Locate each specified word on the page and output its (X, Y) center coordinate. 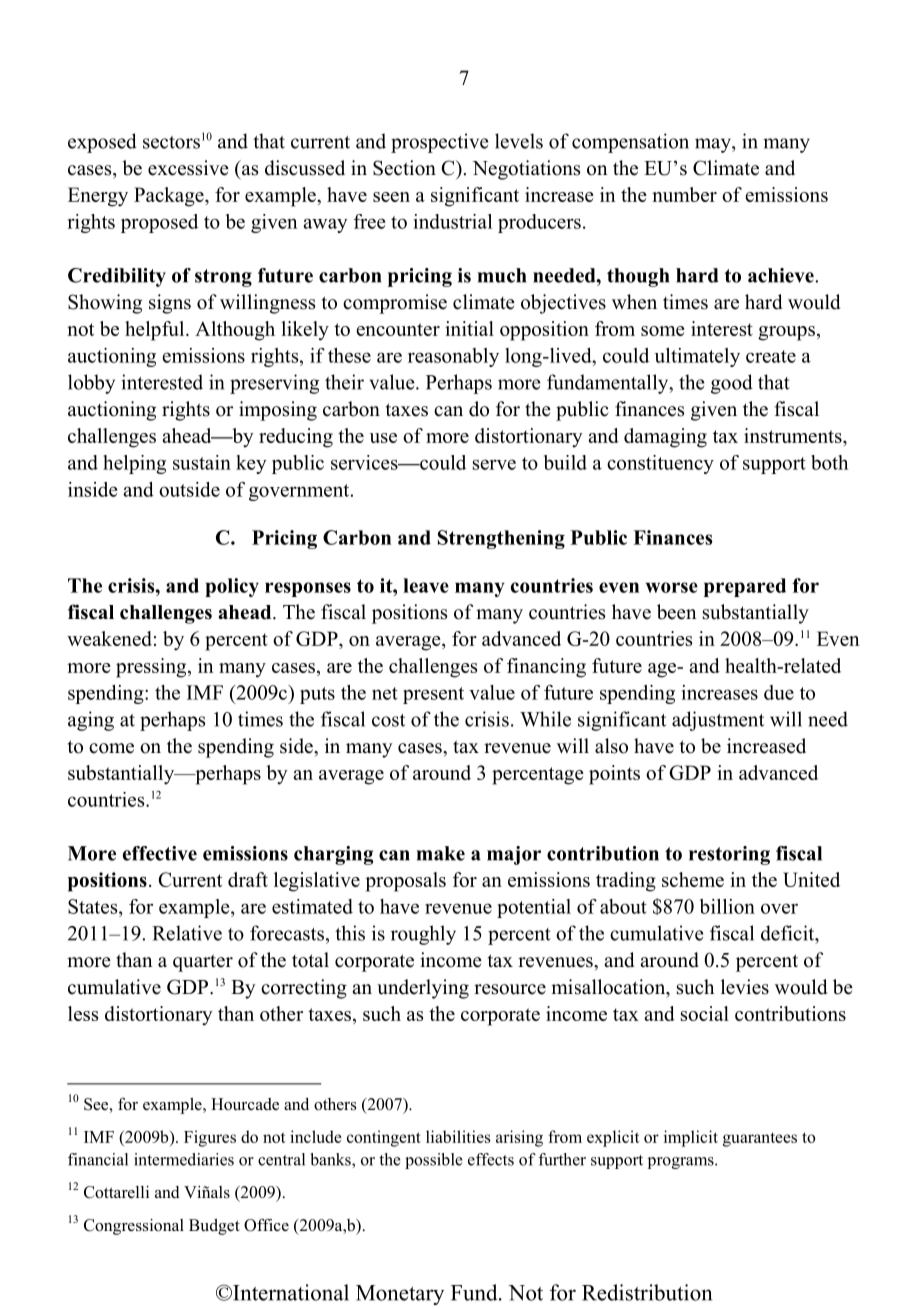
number (684, 194)
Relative (187, 933)
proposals (406, 882)
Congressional (134, 1227)
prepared (745, 587)
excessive (188, 168)
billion (727, 906)
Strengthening (501, 539)
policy (232, 587)
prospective (440, 143)
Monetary (400, 1295)
